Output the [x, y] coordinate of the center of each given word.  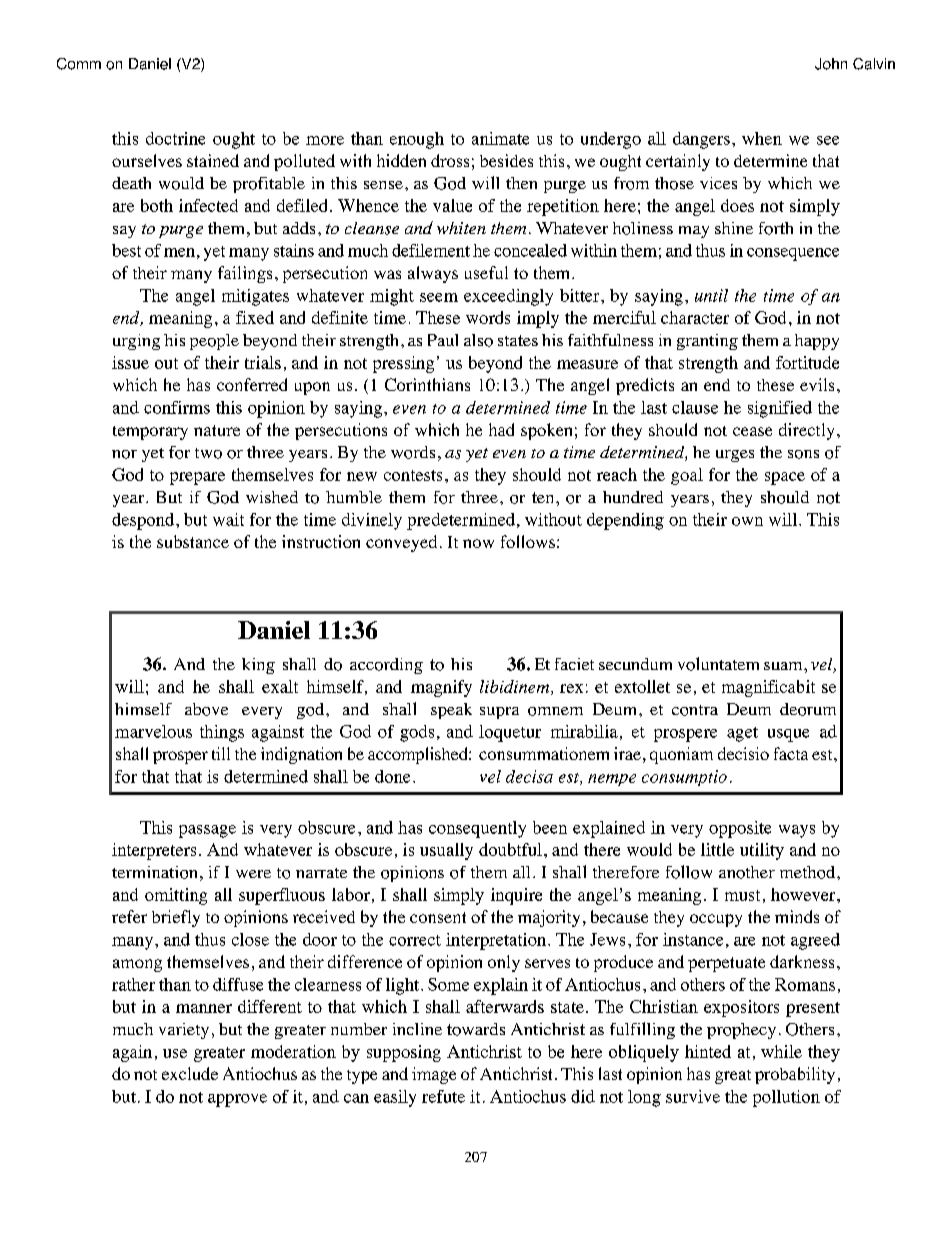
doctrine [175, 138]
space [785, 478]
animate [500, 138]
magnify [441, 688]
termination [154, 872]
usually [446, 851]
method [809, 872]
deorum [808, 709]
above [206, 709]
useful [486, 272]
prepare [197, 478]
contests [413, 475]
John [831, 64]
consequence [793, 254]
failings [245, 274]
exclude [190, 1073]
